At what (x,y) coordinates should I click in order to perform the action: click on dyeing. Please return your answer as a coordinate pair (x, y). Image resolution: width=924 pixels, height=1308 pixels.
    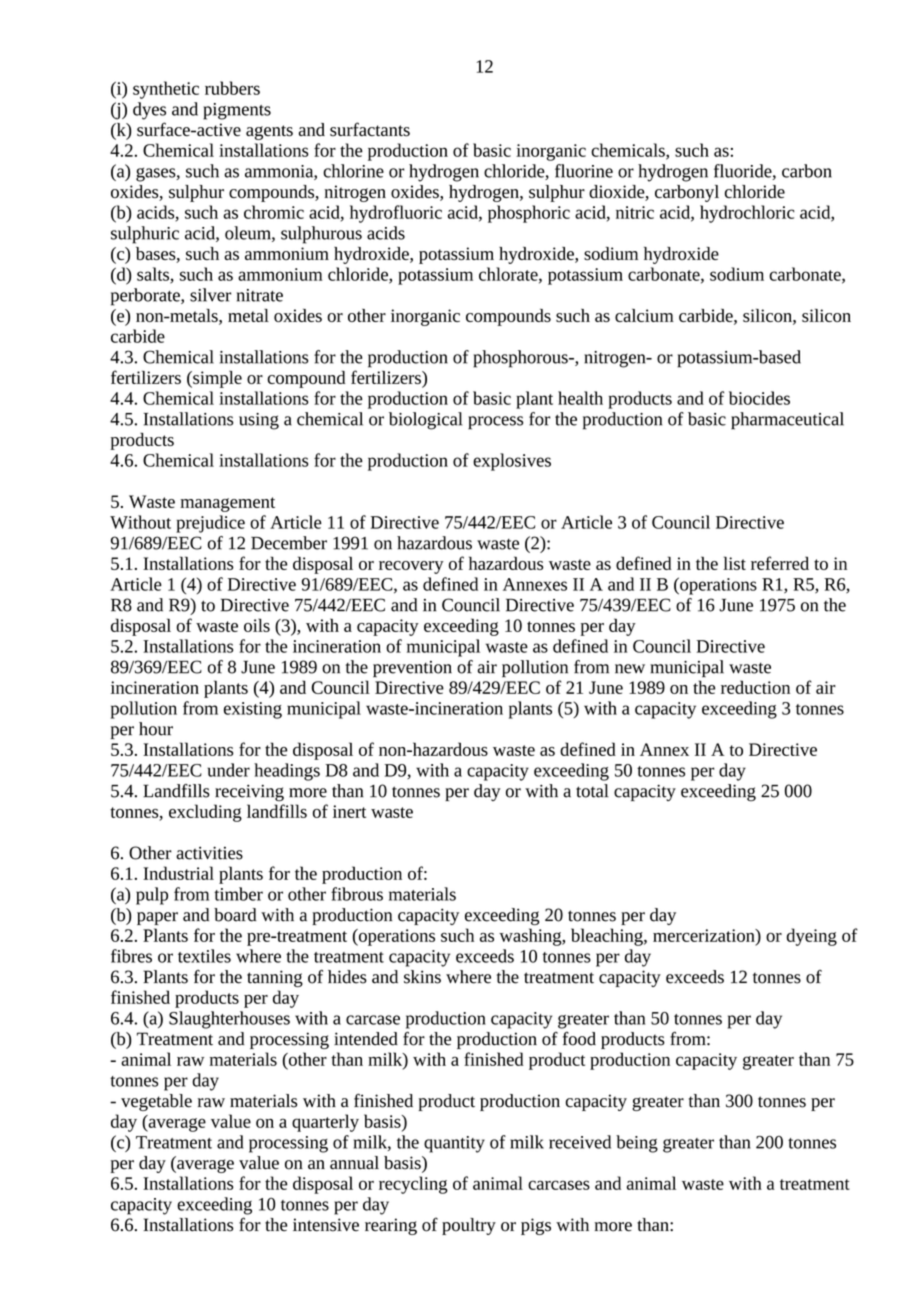
    Looking at the image, I should click on (812, 937).
